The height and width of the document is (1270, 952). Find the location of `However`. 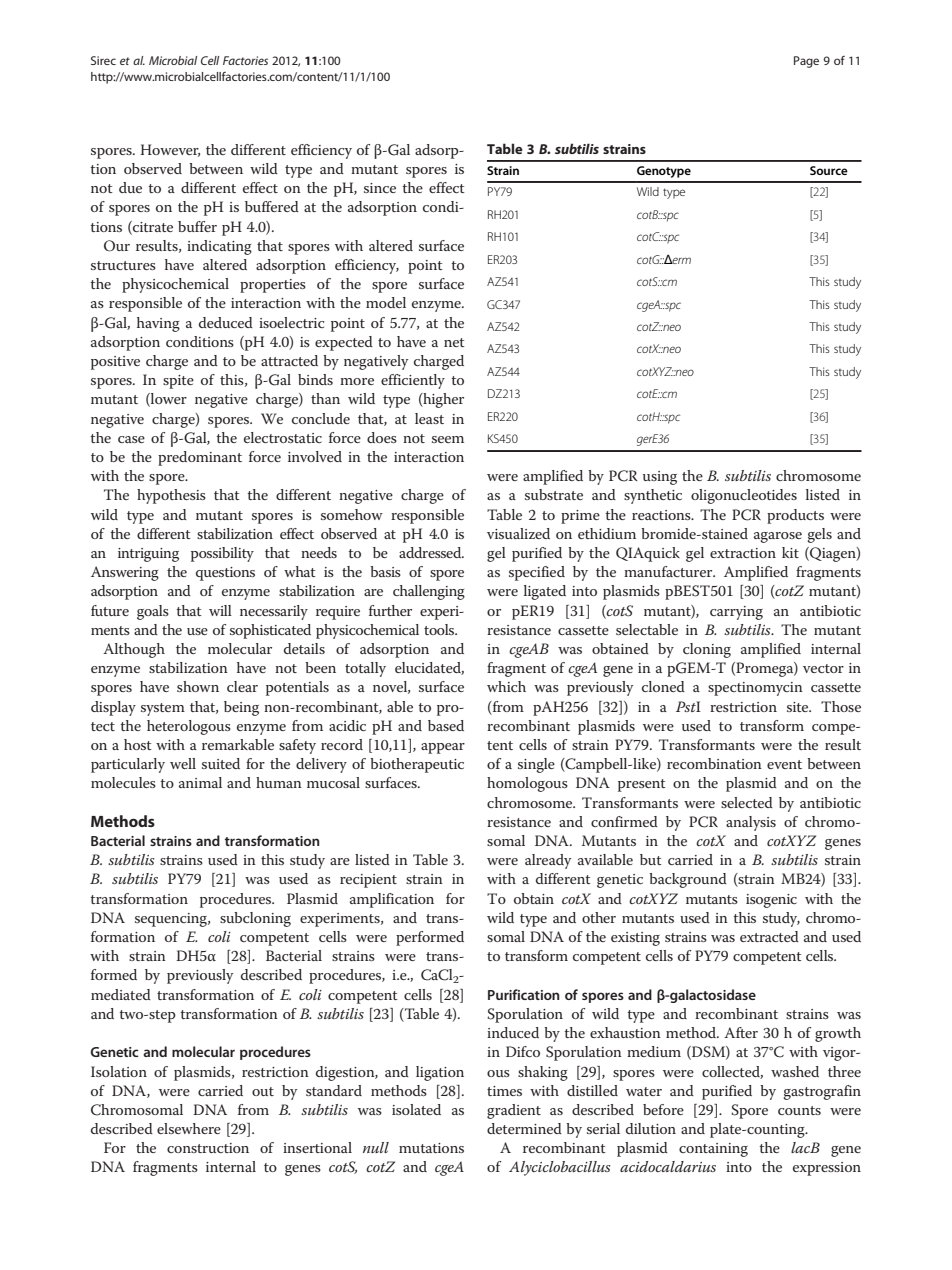

However is located at coordinates (170, 150).
